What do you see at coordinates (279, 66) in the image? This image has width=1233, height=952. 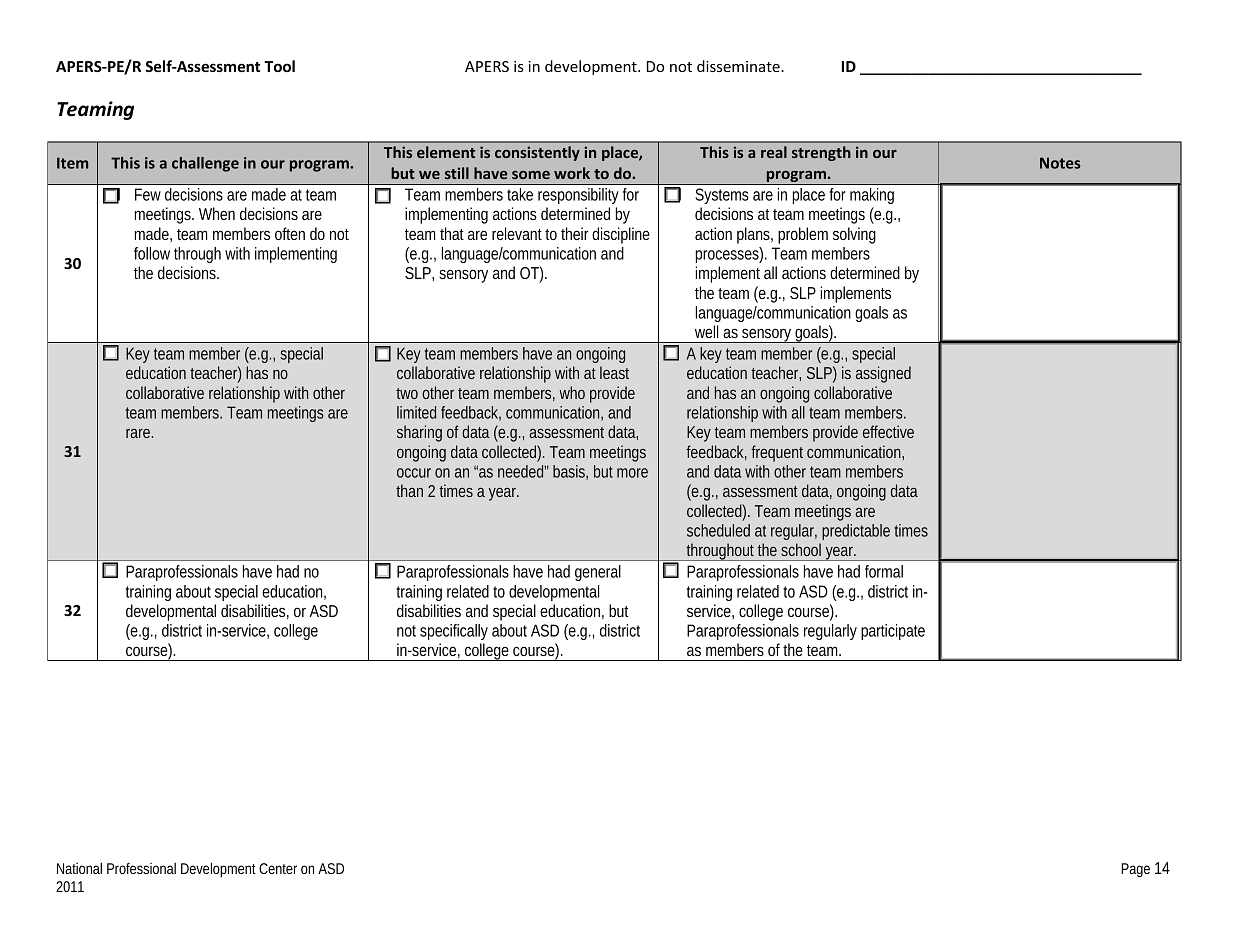 I see `Tool` at bounding box center [279, 66].
